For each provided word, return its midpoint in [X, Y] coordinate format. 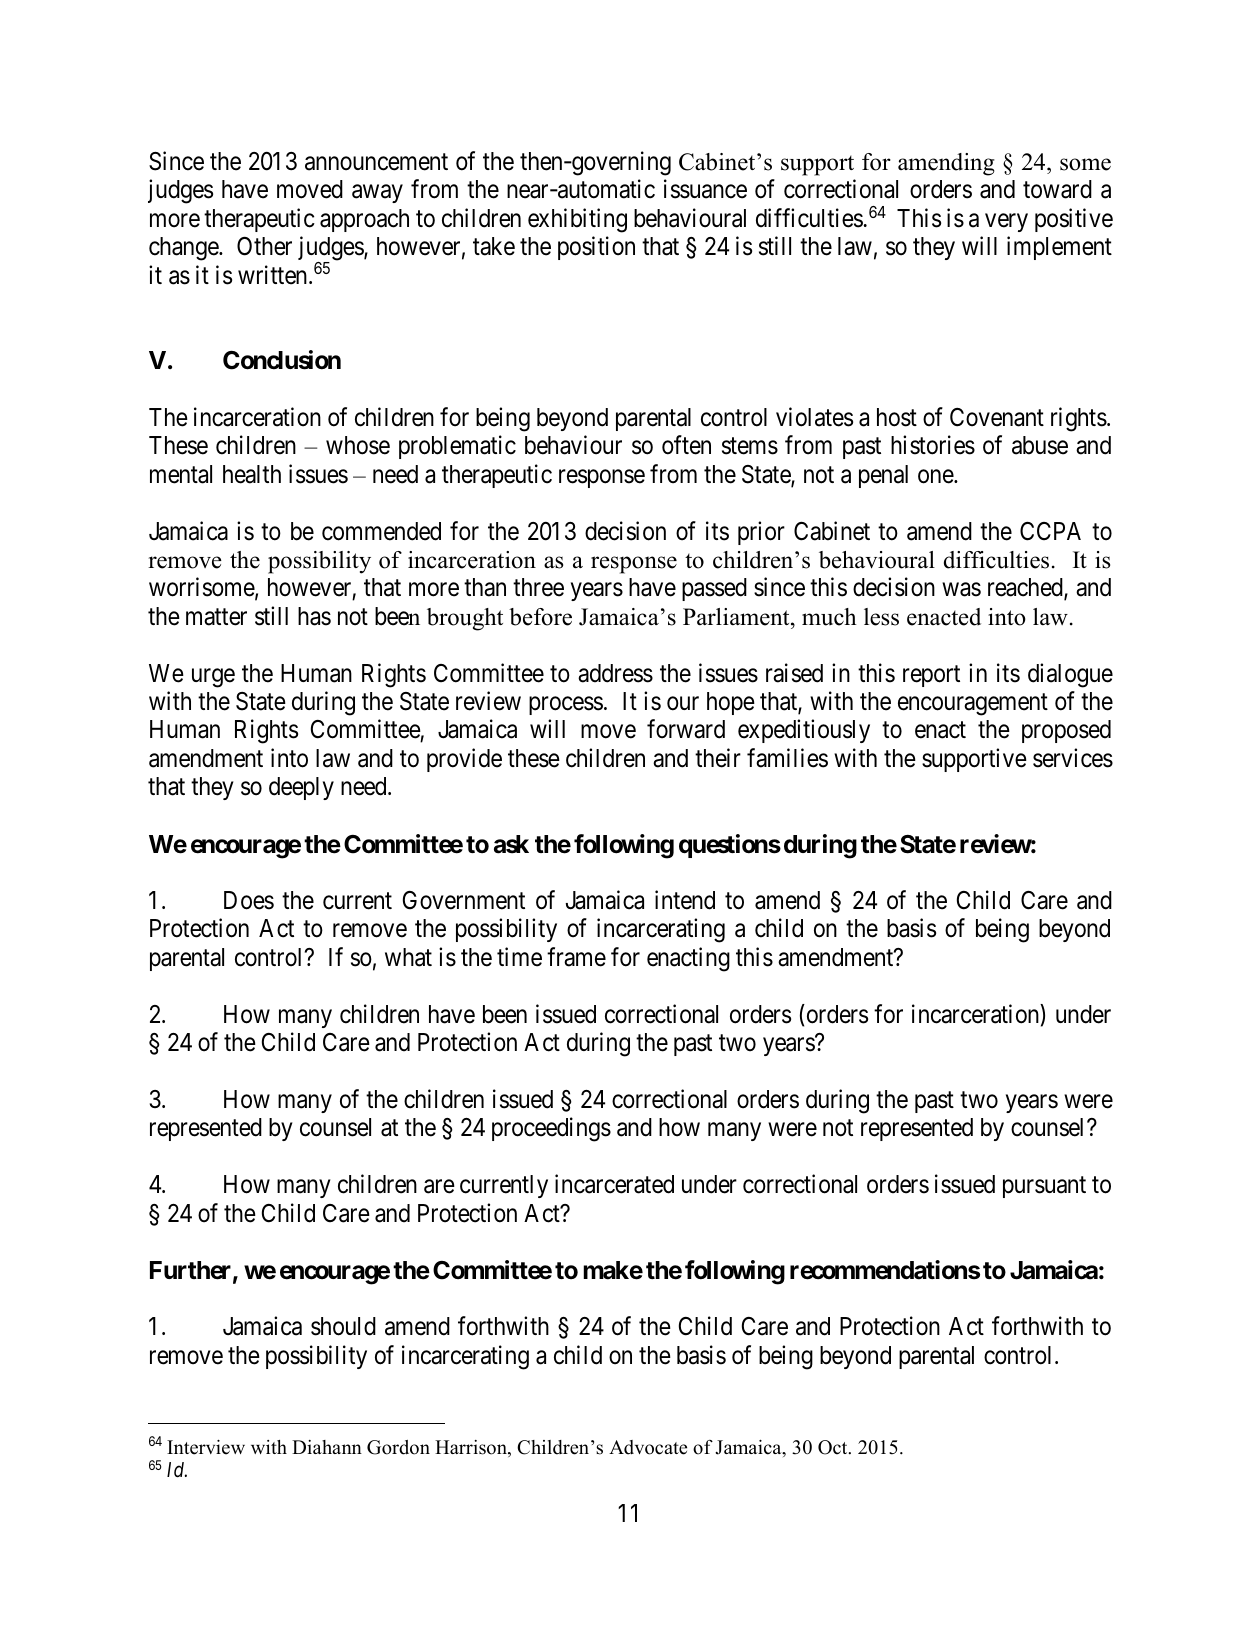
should [343, 1326]
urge [213, 678]
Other [264, 246]
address [615, 673]
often [686, 445]
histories [933, 445]
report [931, 676]
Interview [206, 1447]
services [1073, 758]
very [1006, 223]
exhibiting [577, 220]
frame [576, 957]
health [252, 474]
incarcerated [614, 1184]
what [408, 957]
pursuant [1044, 1187]
